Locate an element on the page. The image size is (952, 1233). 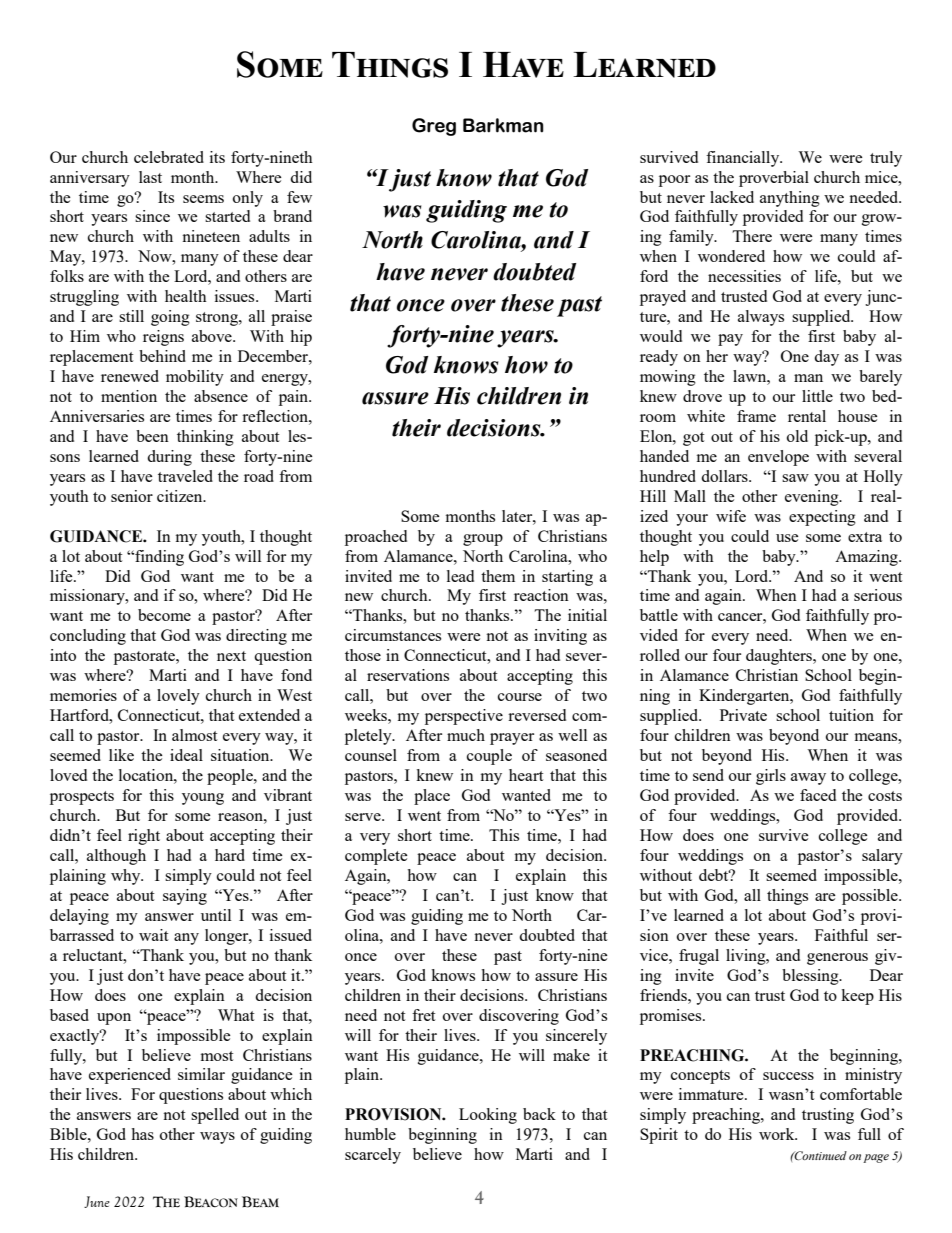
lovely is located at coordinates (178, 697).
